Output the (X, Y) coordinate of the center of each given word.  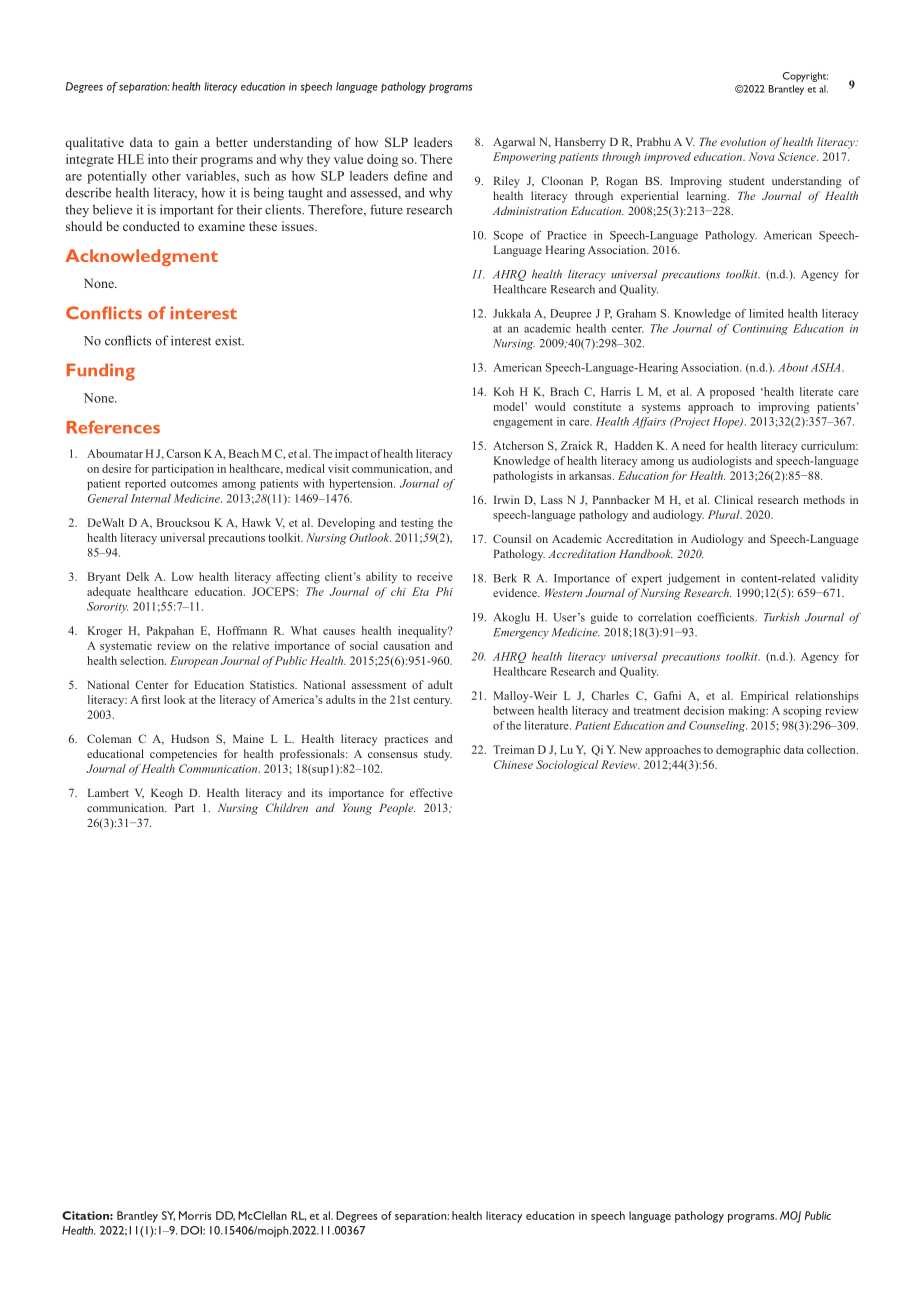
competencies (183, 755)
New (630, 749)
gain (186, 143)
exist (229, 340)
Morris (195, 1215)
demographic (748, 751)
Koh (504, 391)
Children (287, 807)
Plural (725, 514)
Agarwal (514, 143)
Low (183, 576)
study (438, 755)
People (397, 809)
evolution (743, 141)
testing (417, 524)
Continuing (760, 329)
